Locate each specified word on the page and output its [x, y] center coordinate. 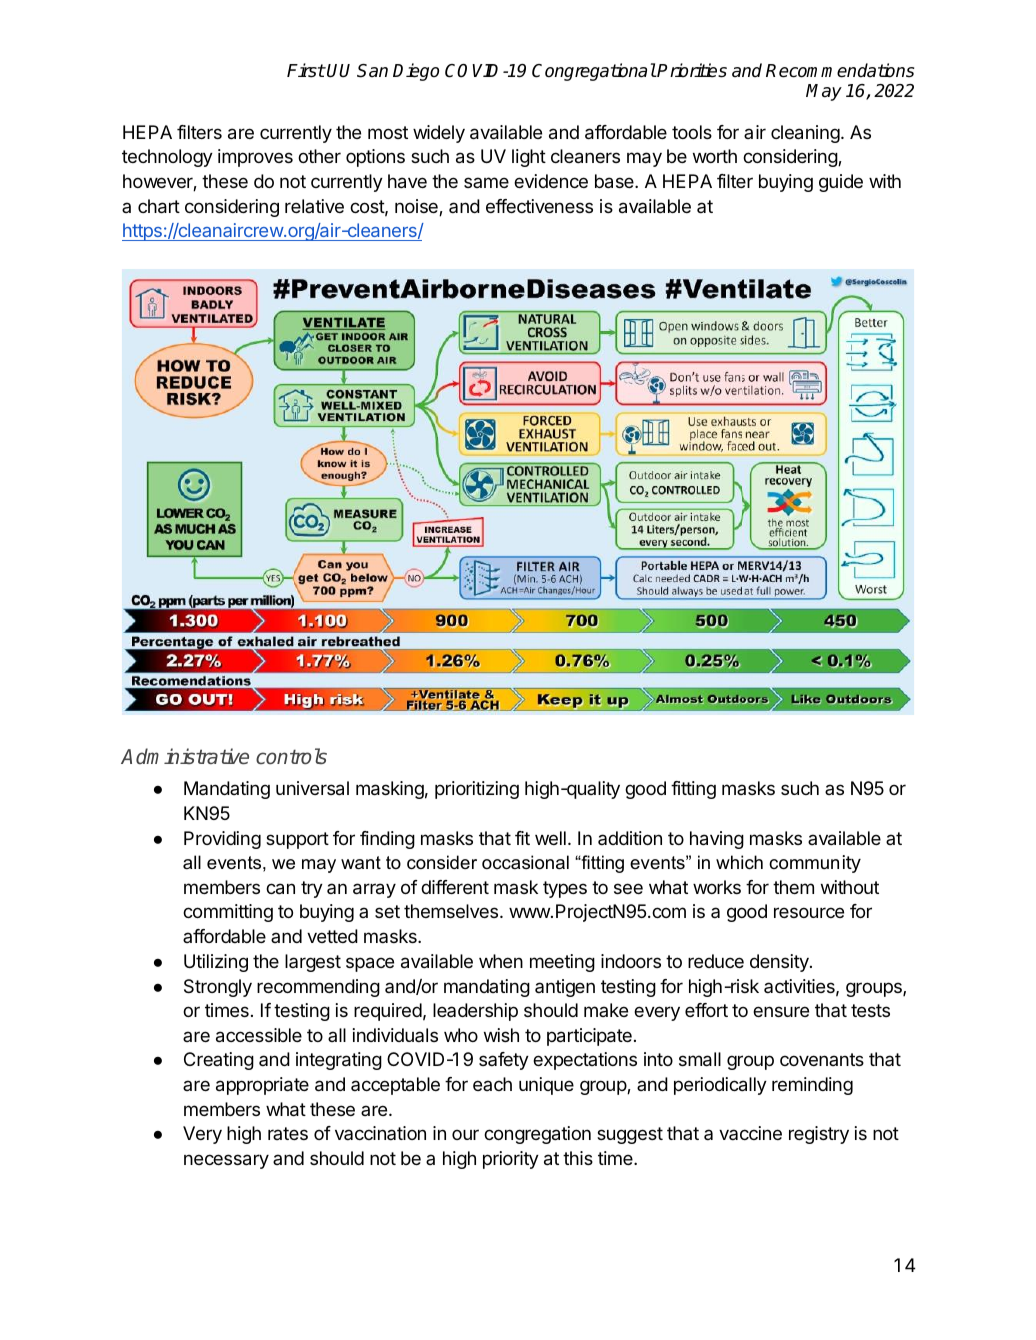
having [717, 840]
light [529, 158]
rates [288, 1133]
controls [291, 756]
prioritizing [477, 790]
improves [255, 158]
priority [511, 1160]
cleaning [805, 134]
